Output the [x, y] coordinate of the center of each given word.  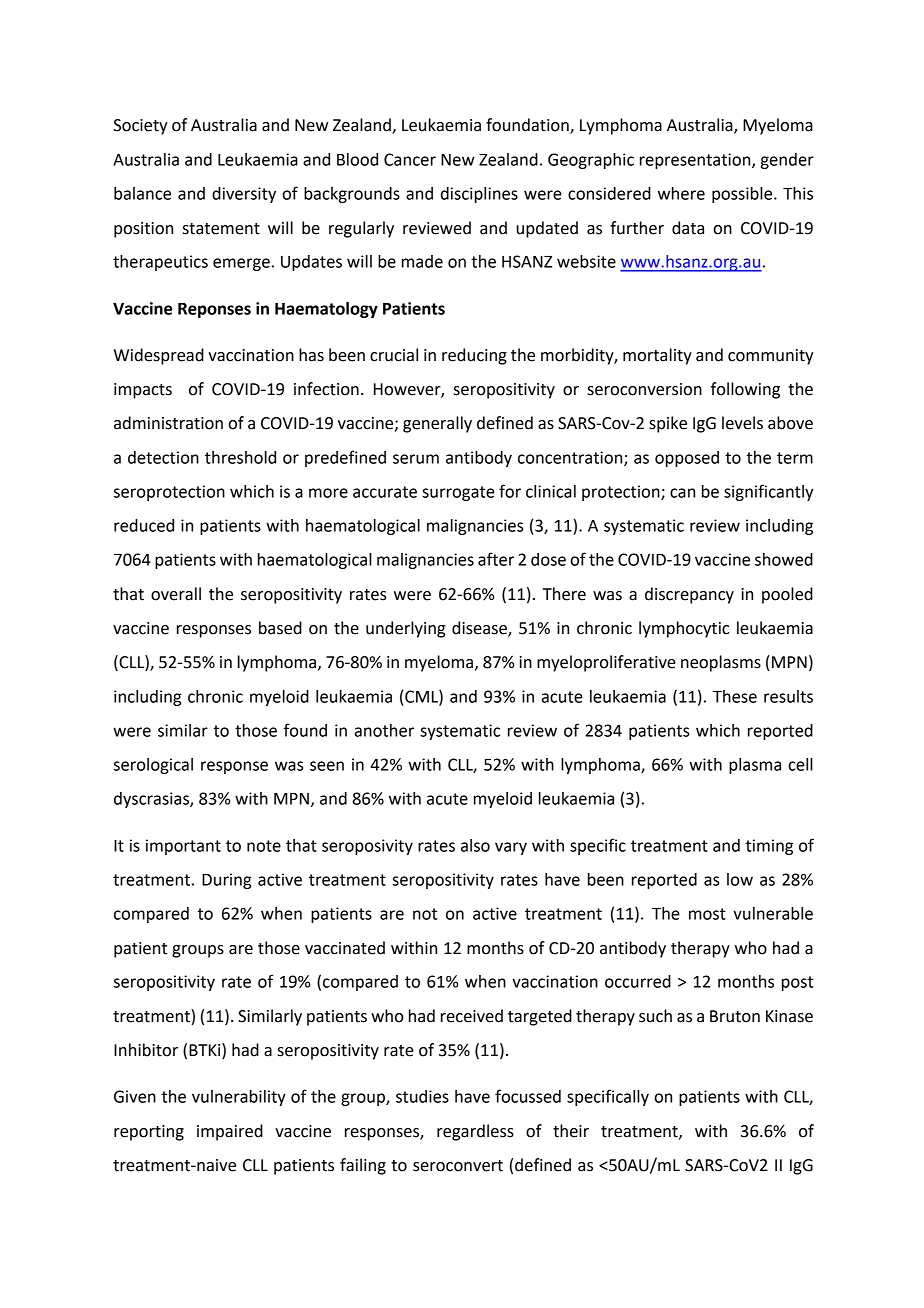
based [280, 628]
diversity [244, 195]
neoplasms [721, 663]
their [571, 1131]
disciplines [479, 195]
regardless [475, 1132]
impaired [230, 1132]
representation [696, 161]
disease [480, 628]
